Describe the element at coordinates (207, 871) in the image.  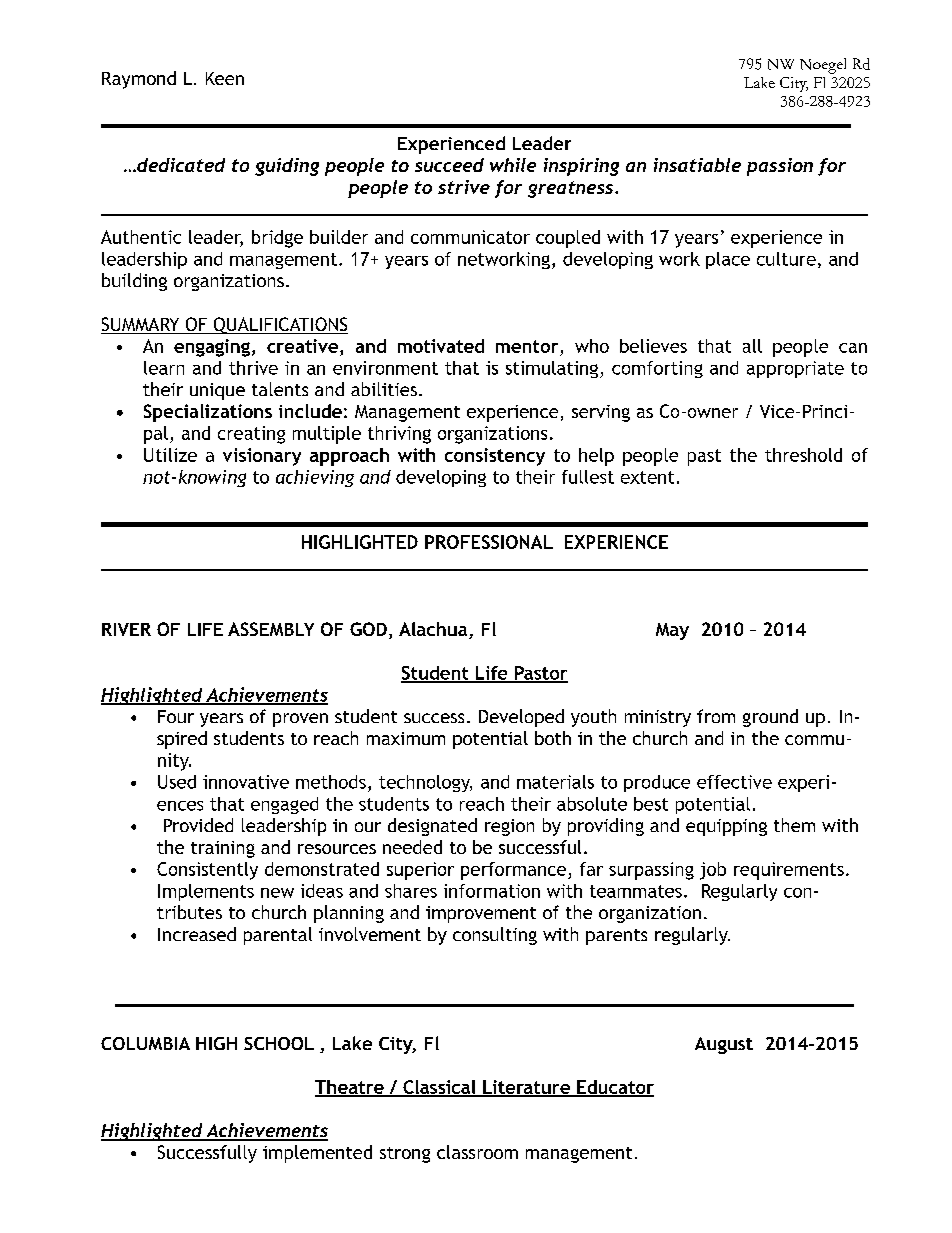
I see `Consistently` at that location.
